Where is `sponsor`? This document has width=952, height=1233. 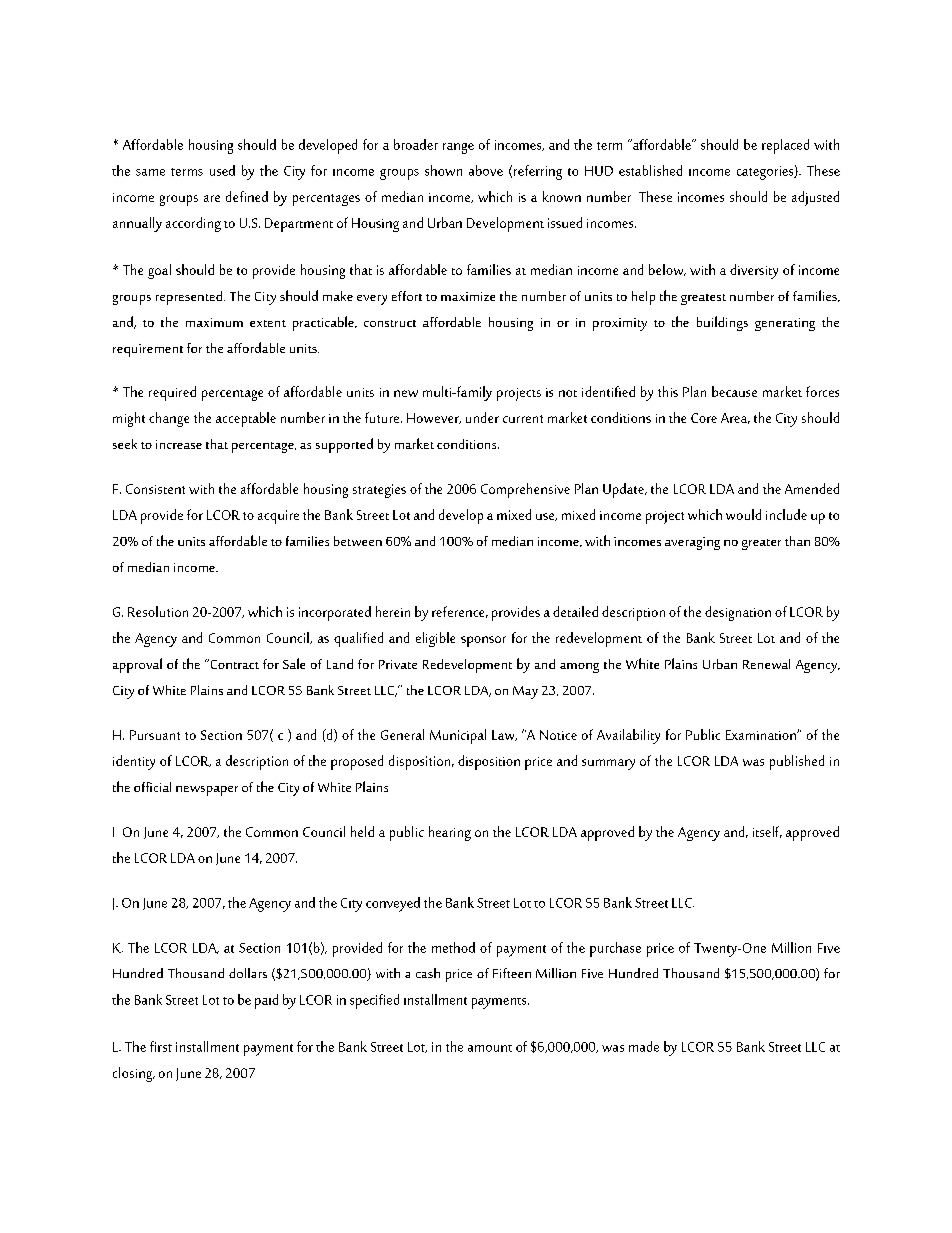
sponsor is located at coordinates (483, 641).
